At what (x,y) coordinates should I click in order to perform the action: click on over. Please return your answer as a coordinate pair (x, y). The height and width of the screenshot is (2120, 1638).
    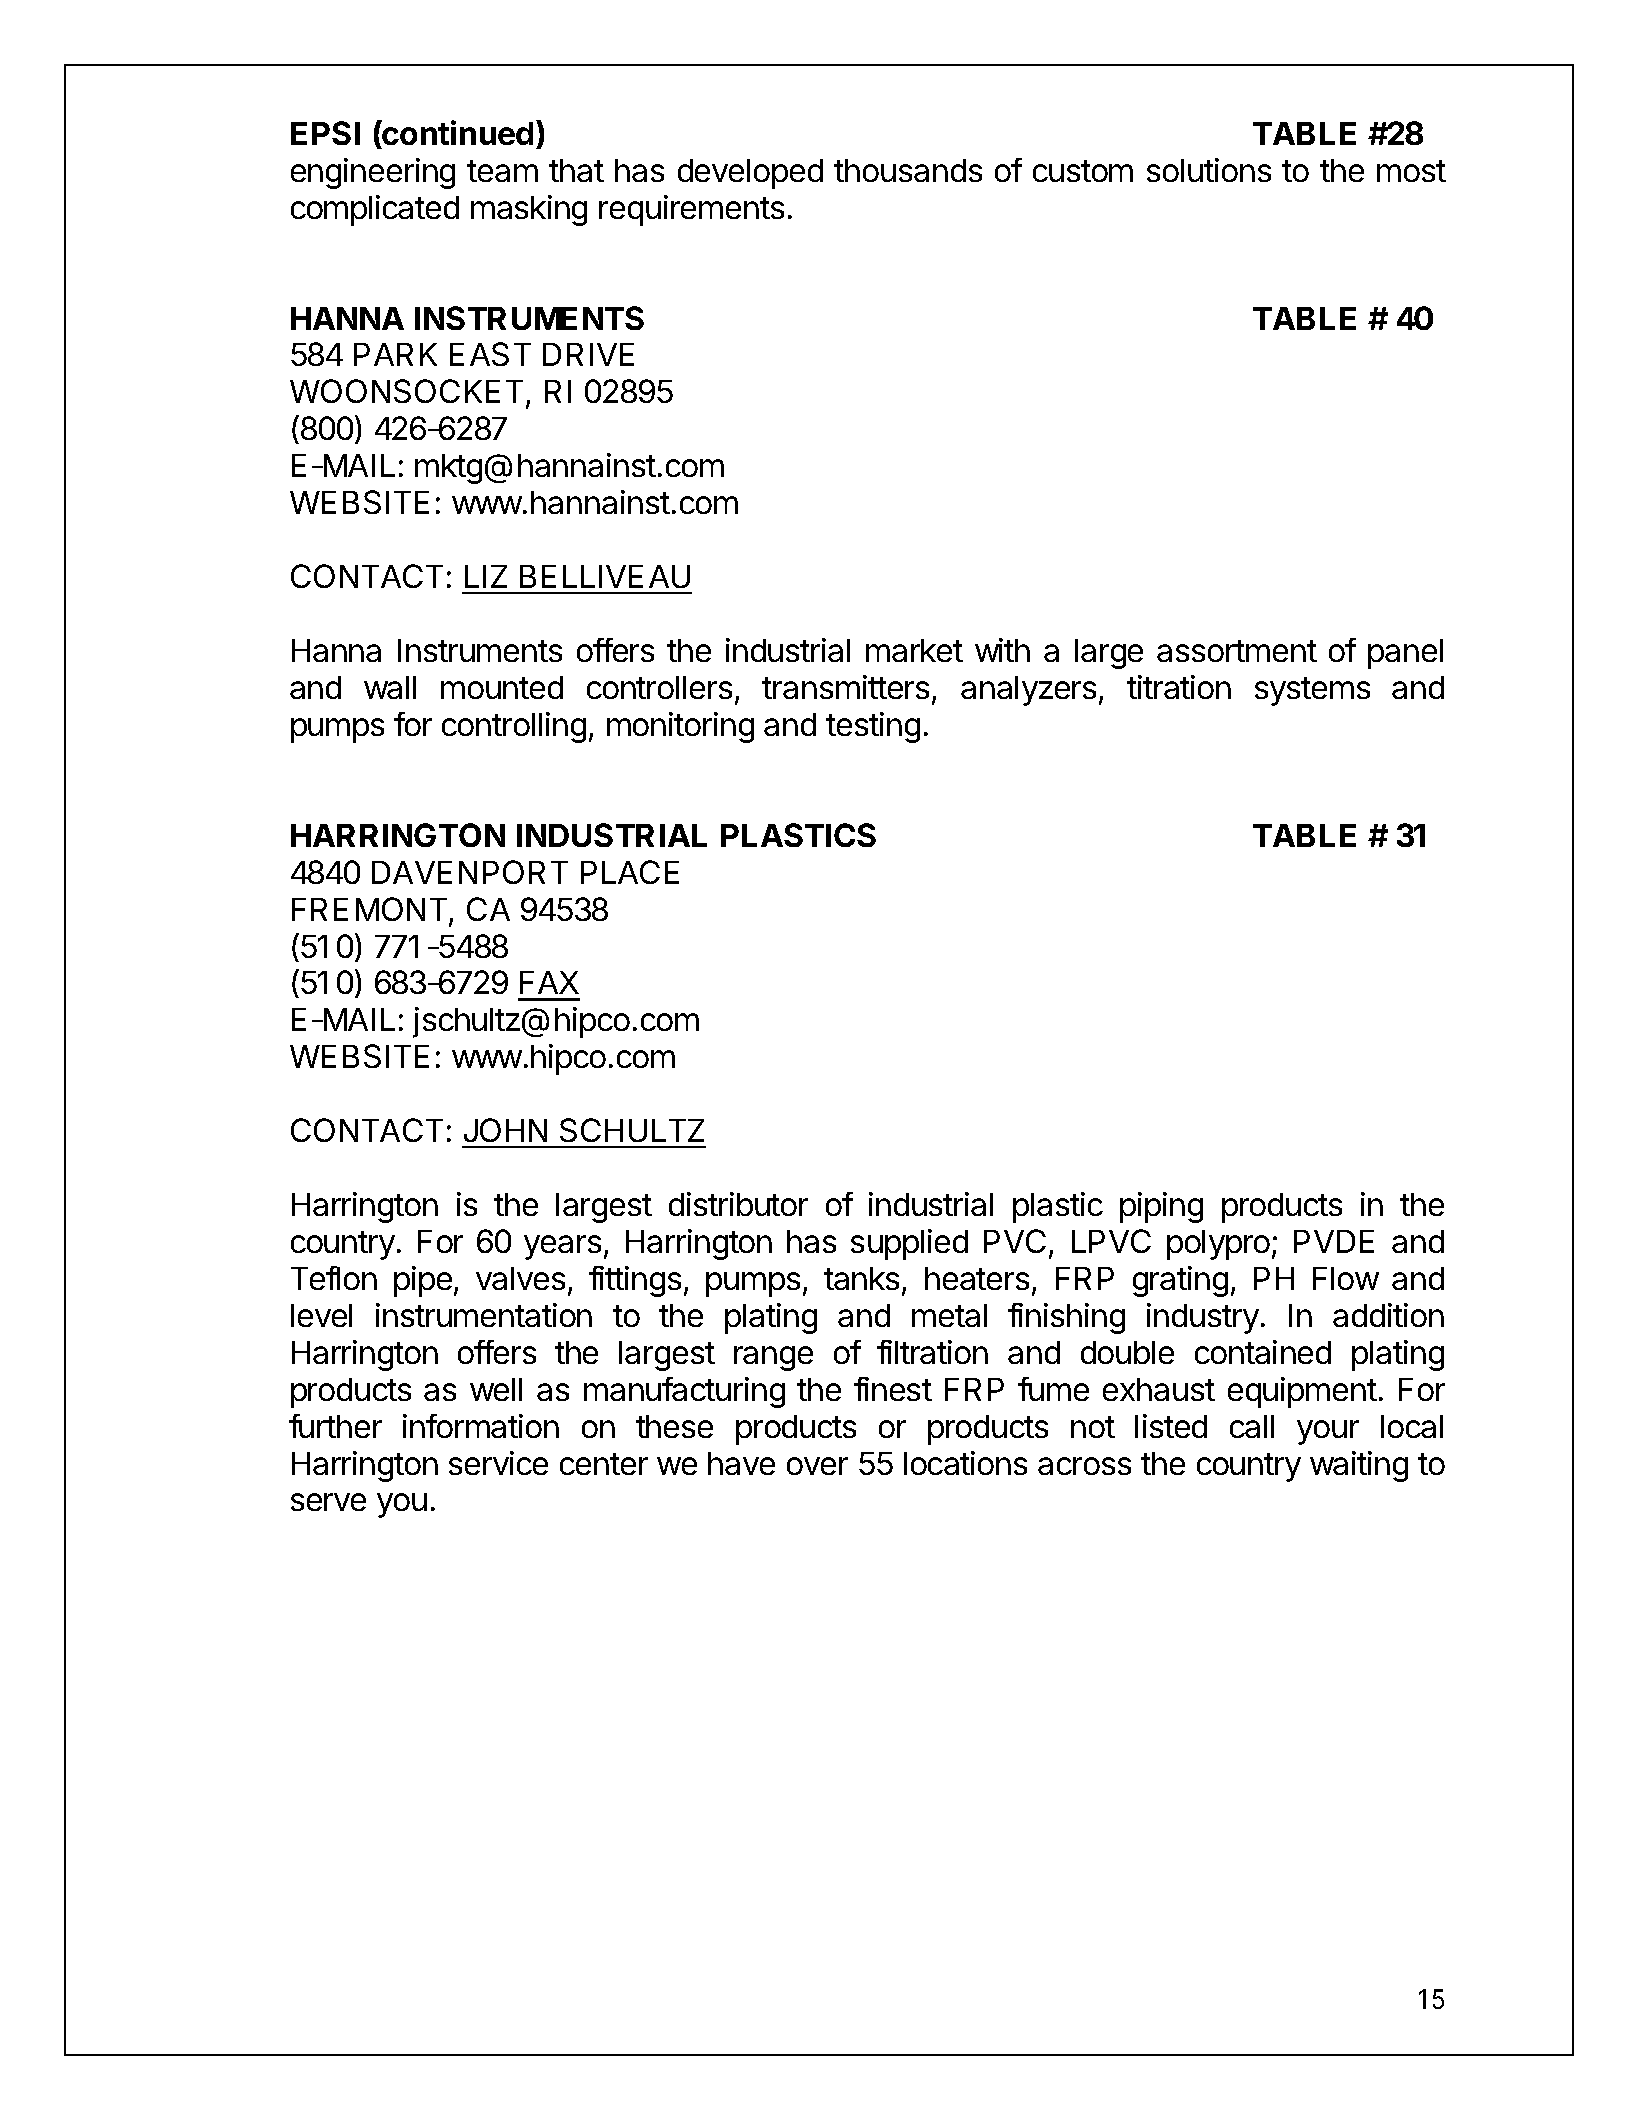
    Looking at the image, I should click on (817, 1466).
